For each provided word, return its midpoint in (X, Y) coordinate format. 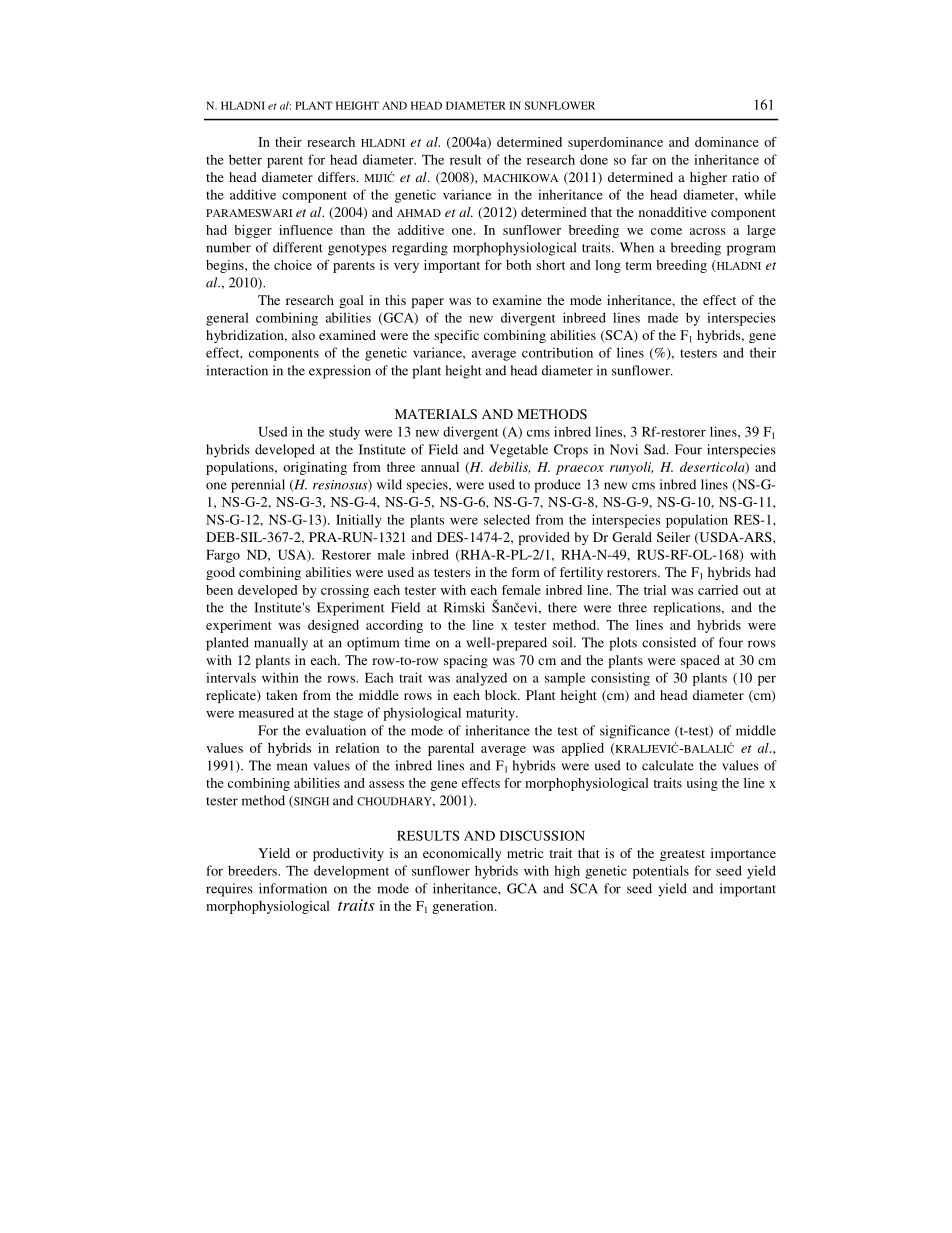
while (760, 194)
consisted (669, 642)
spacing (466, 661)
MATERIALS (436, 414)
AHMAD (419, 213)
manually (281, 644)
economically (462, 854)
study (344, 433)
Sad (656, 449)
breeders (253, 870)
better (245, 159)
